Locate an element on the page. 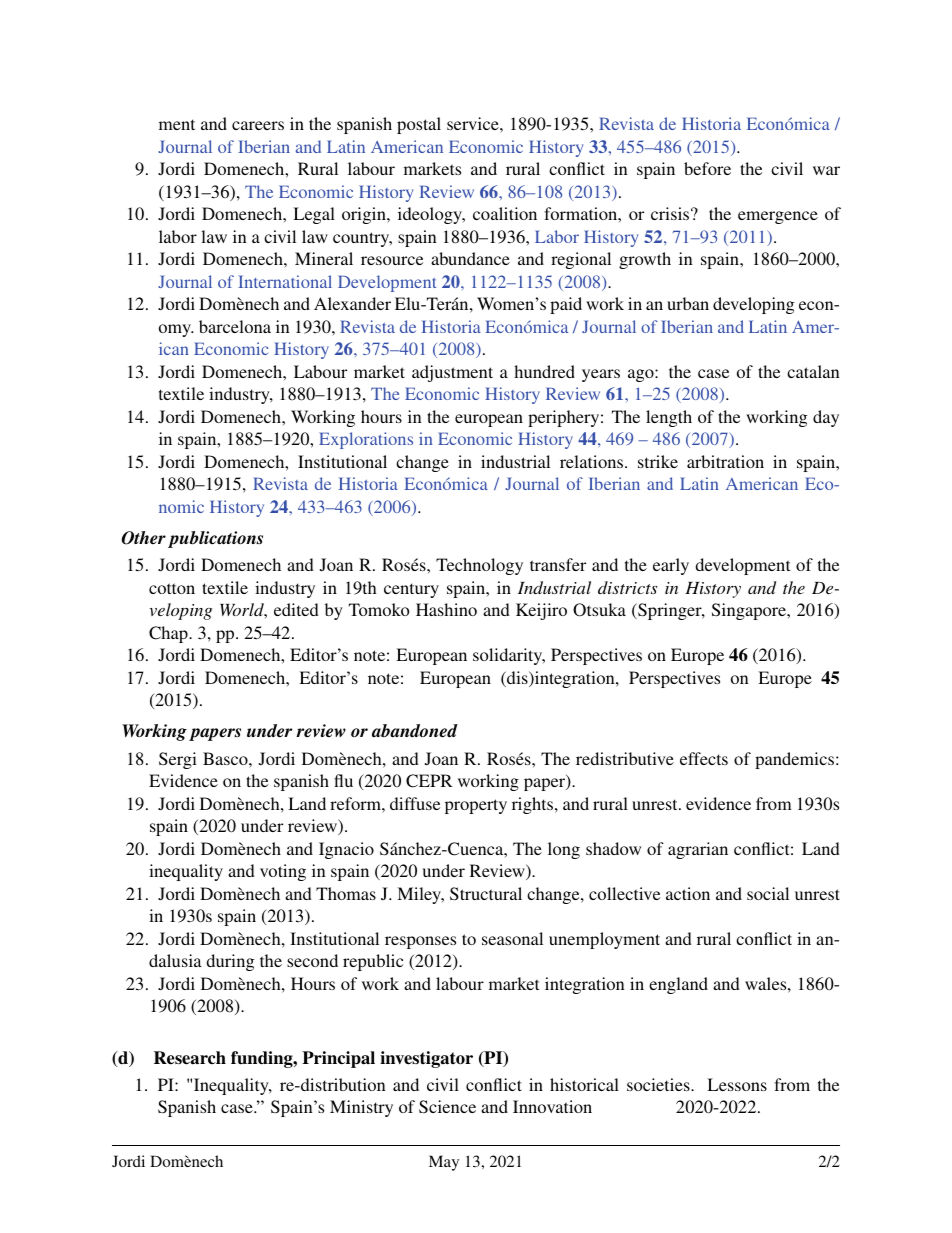  Singapore is located at coordinates (750, 611).
